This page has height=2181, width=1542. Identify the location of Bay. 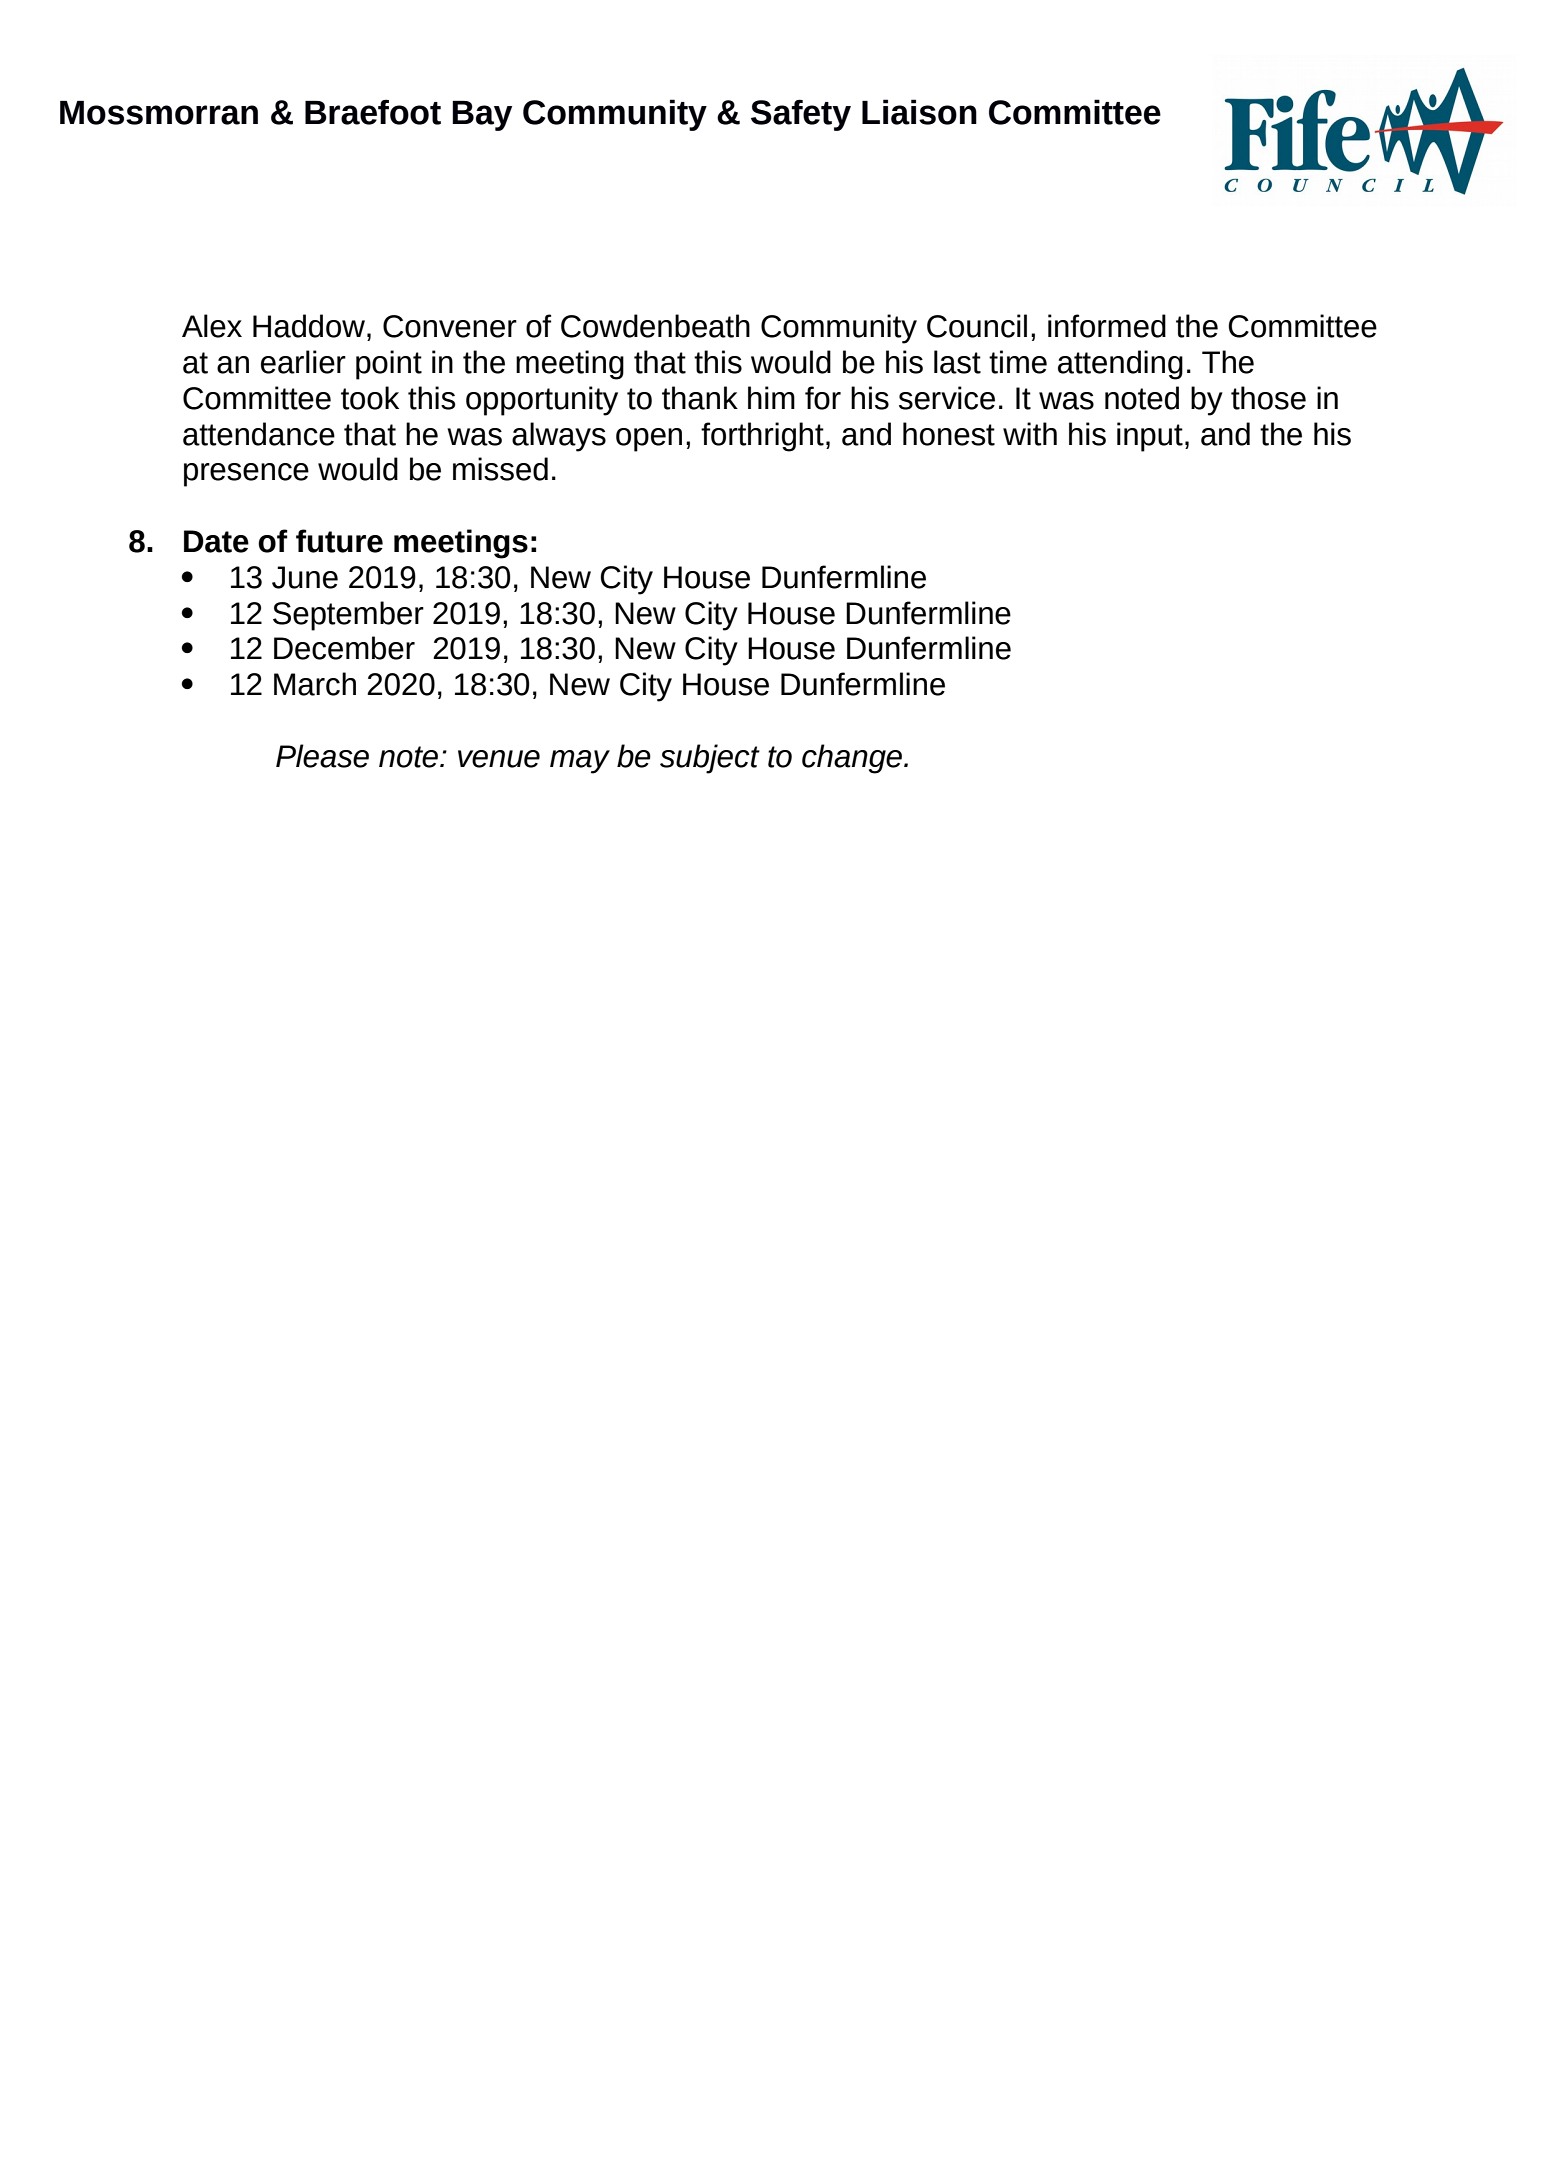
(482, 116).
